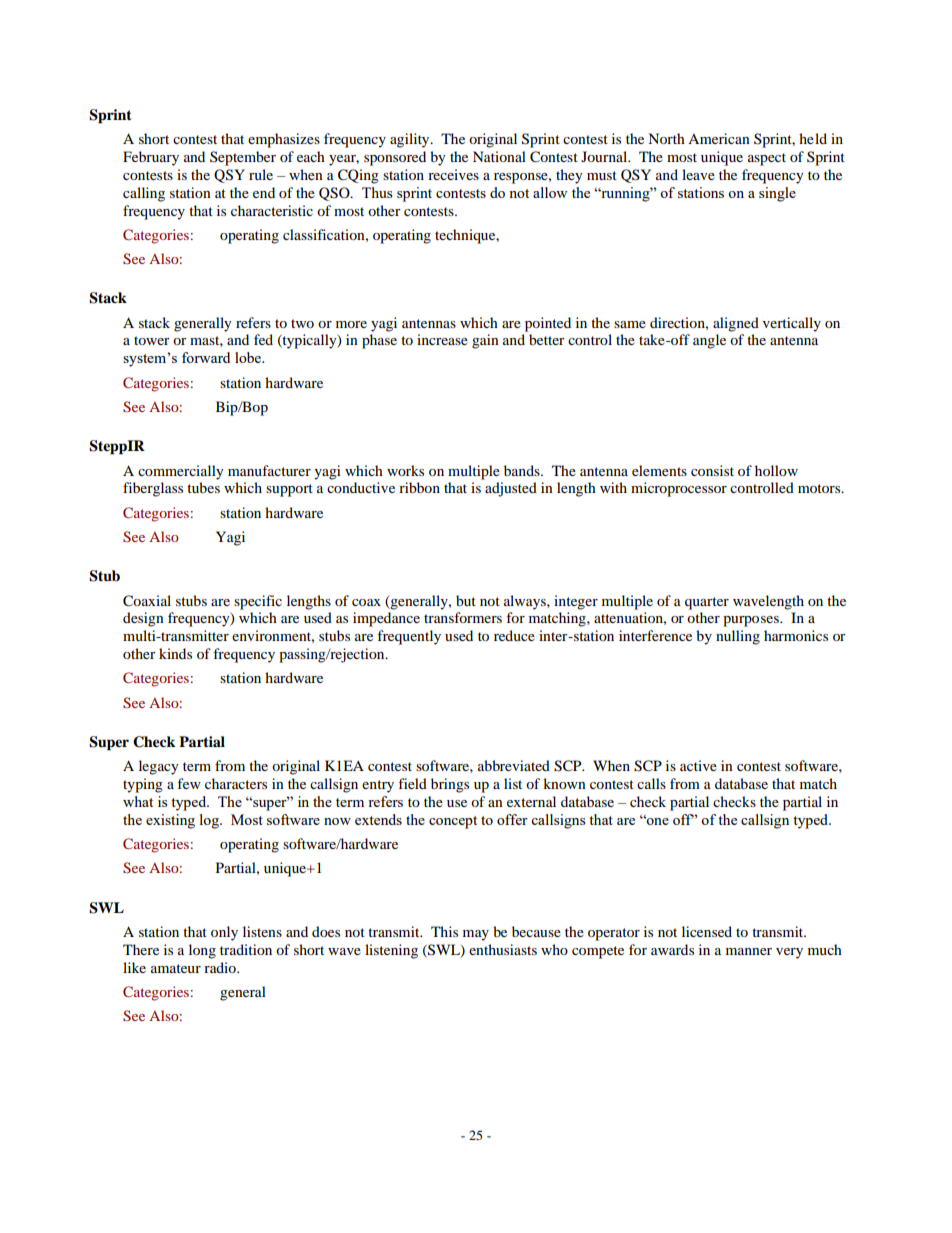  What do you see at coordinates (514, 635) in the screenshot?
I see `reduce` at bounding box center [514, 635].
